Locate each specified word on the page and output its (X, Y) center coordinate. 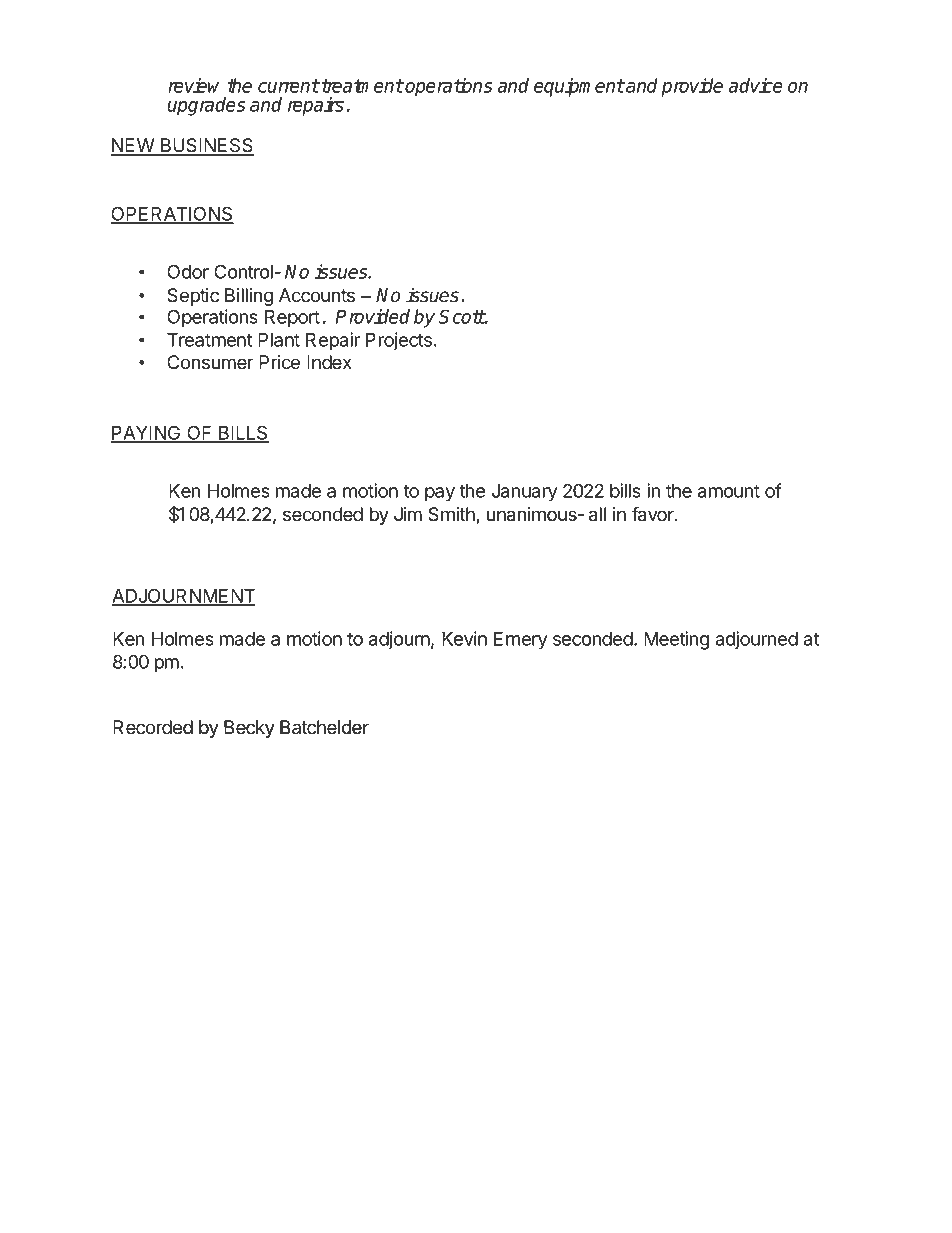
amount (728, 491)
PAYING (147, 433)
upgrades (206, 106)
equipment (579, 87)
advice (755, 85)
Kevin (464, 638)
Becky (249, 729)
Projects (399, 341)
